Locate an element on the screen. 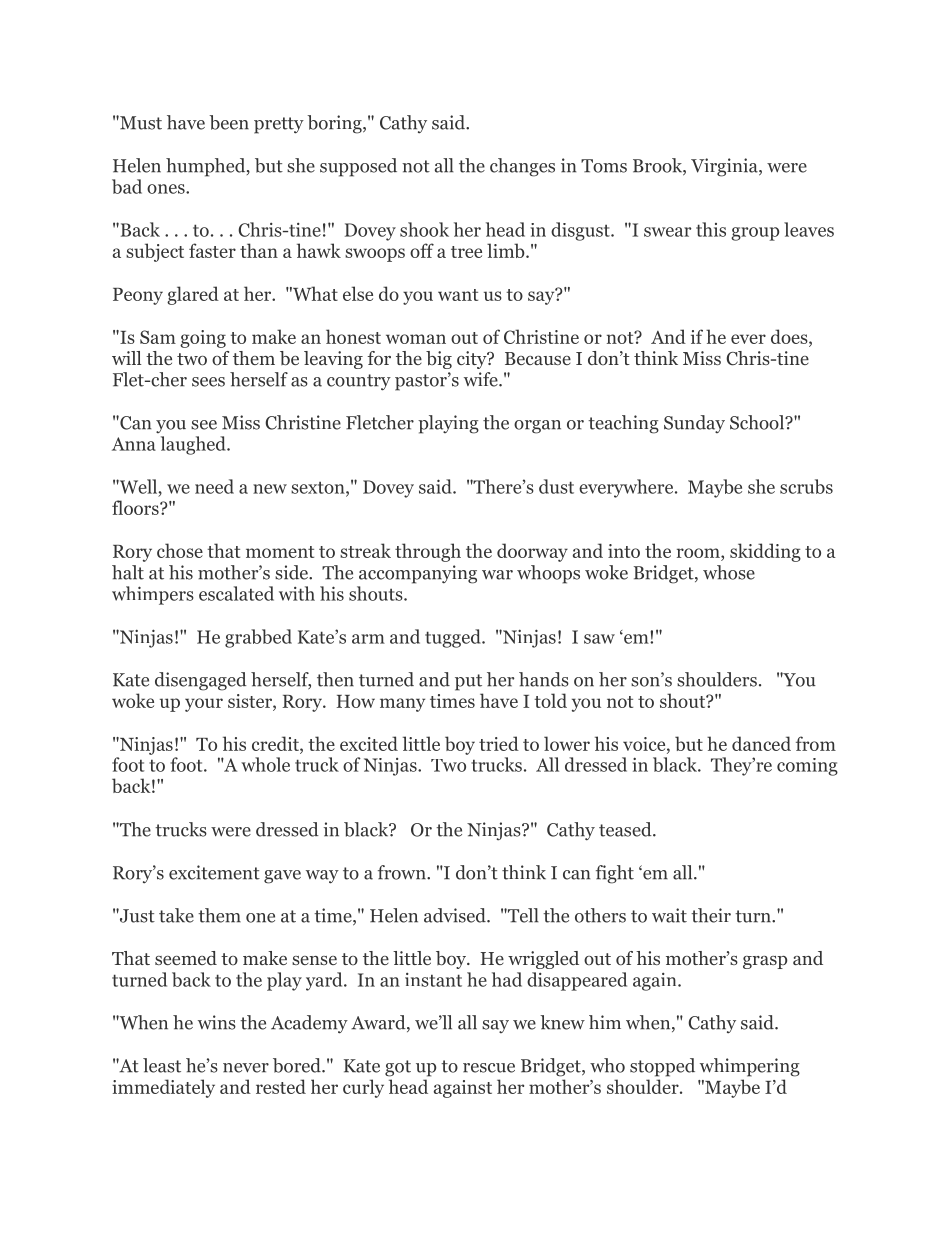  excitement is located at coordinates (214, 872).
